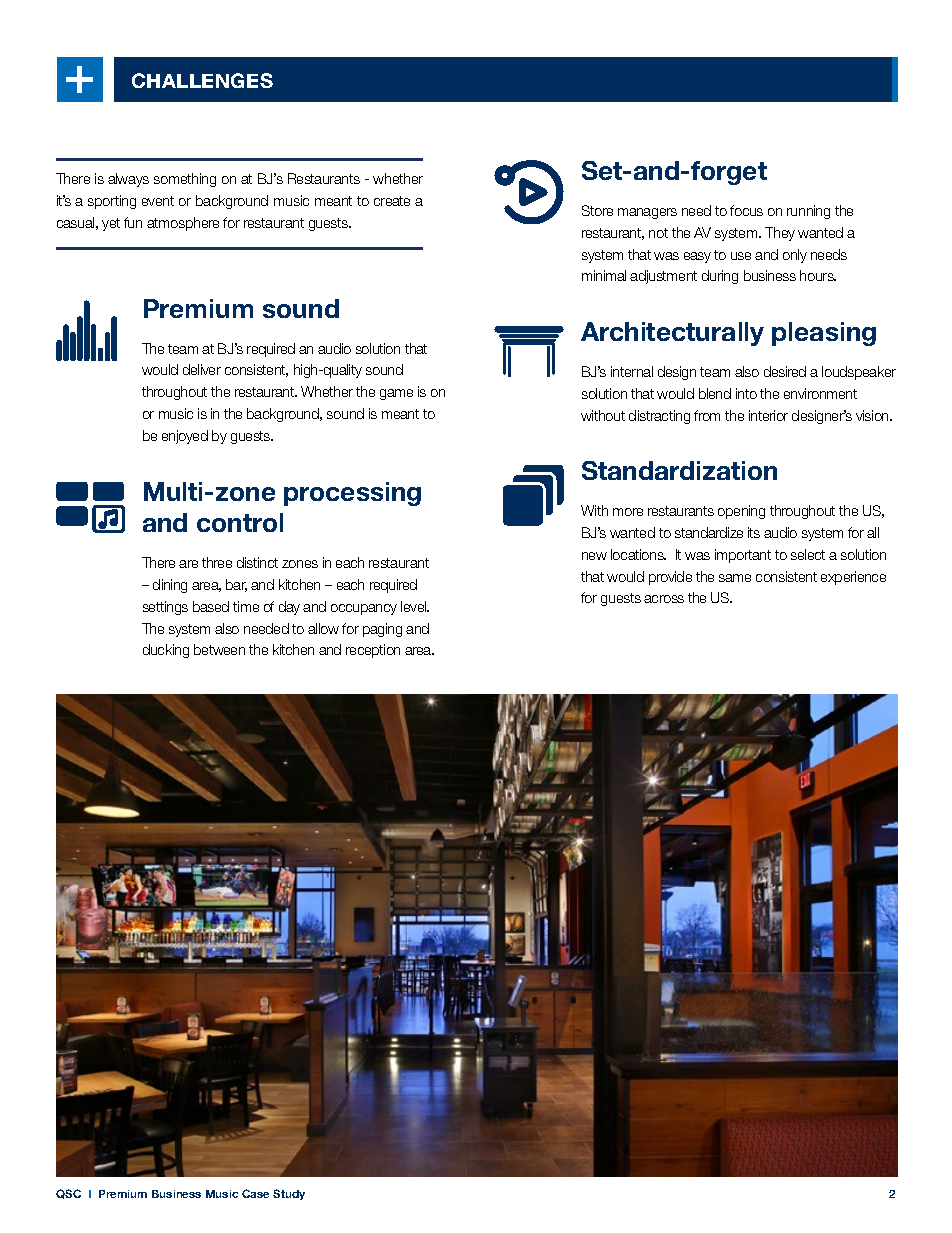 This screenshot has height=1233, width=952. Describe the element at coordinates (68, 1194) in the screenshot. I see `QSC` at that location.
